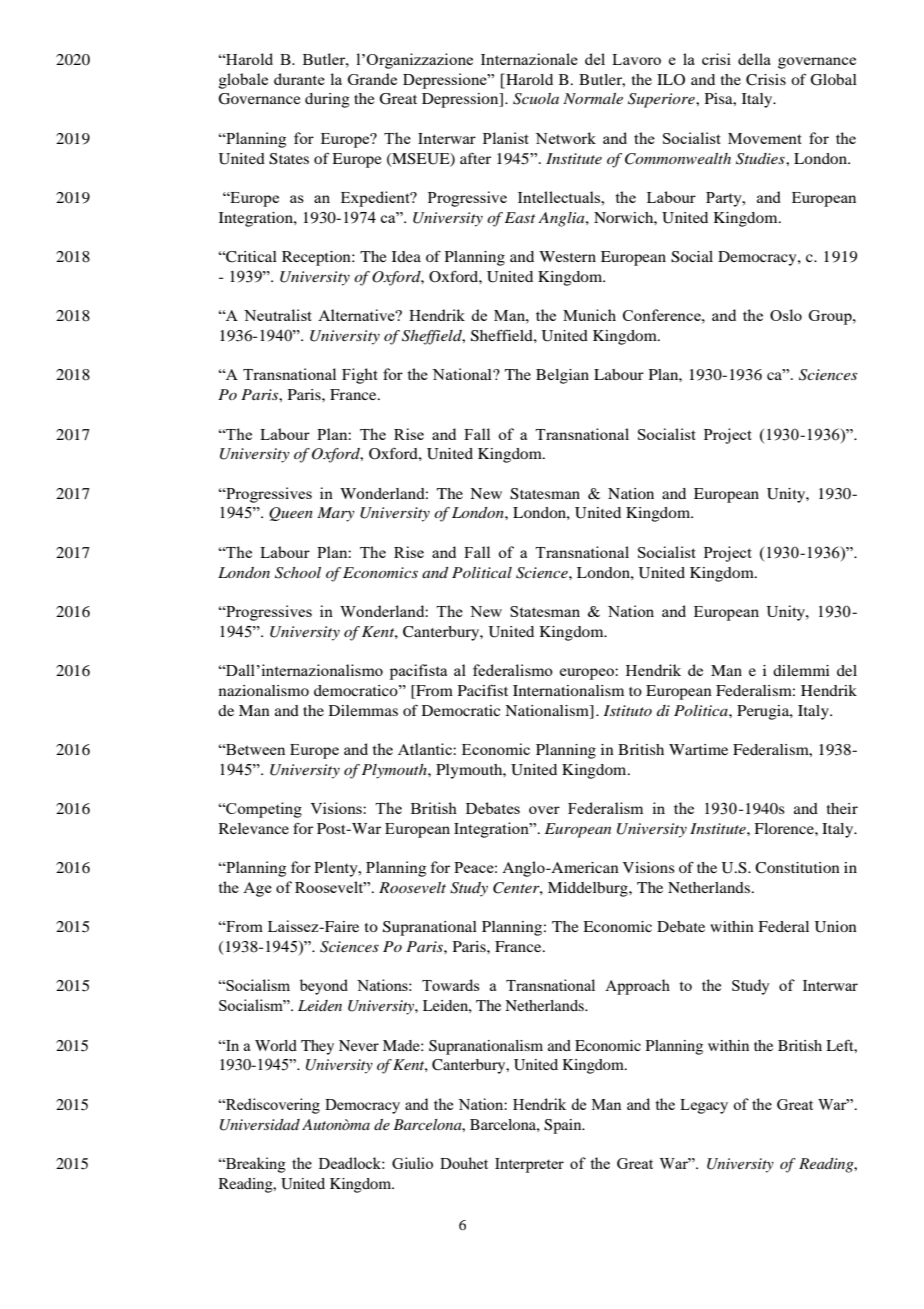 This screenshot has height=1309, width=924. Describe the element at coordinates (593, 98) in the screenshot. I see `Normale` at that location.
